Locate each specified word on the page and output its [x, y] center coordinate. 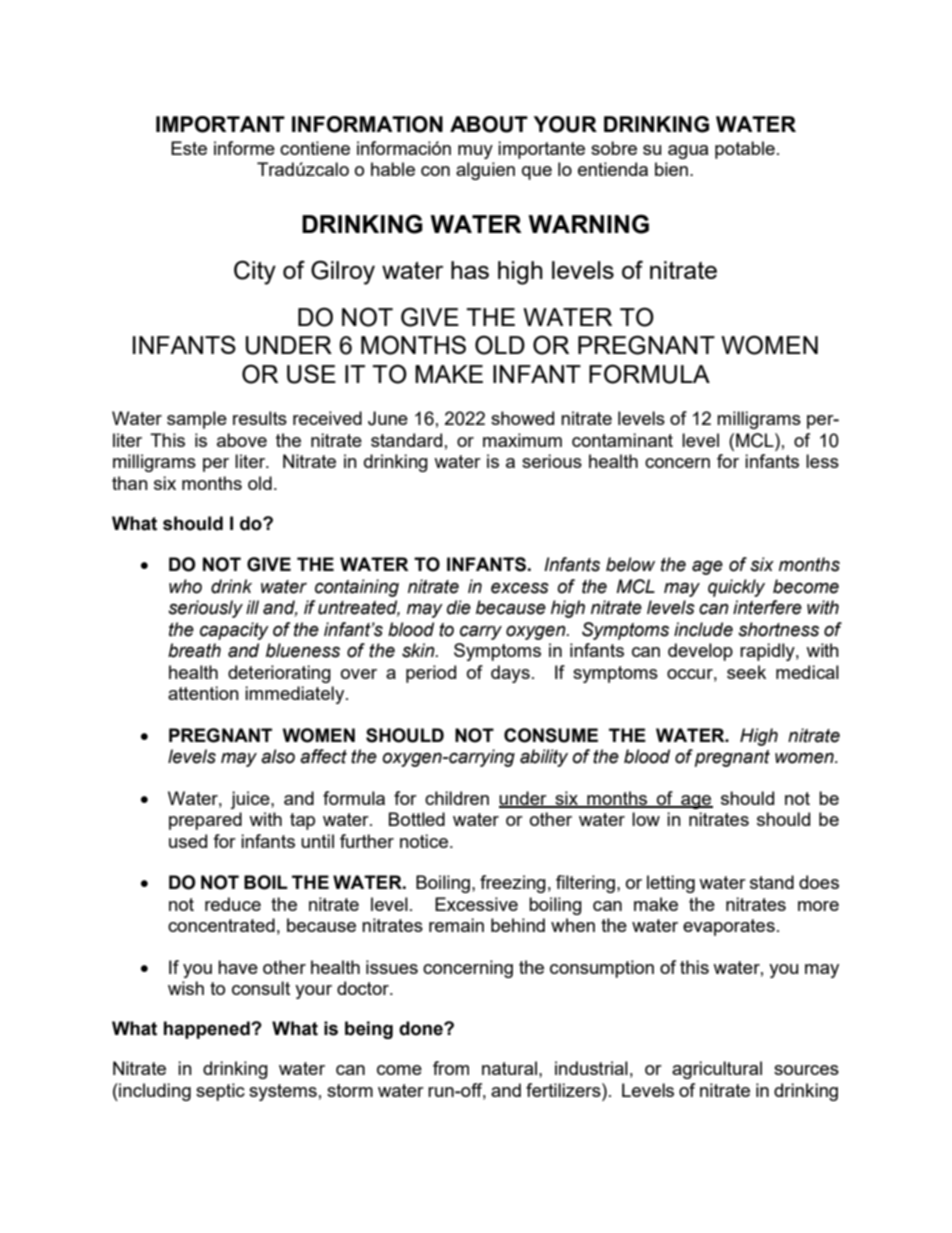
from [451, 1068]
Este [189, 148]
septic [220, 1092]
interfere [767, 607]
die [459, 607]
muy [475, 152]
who [185, 586]
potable [745, 150]
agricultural [717, 1070]
